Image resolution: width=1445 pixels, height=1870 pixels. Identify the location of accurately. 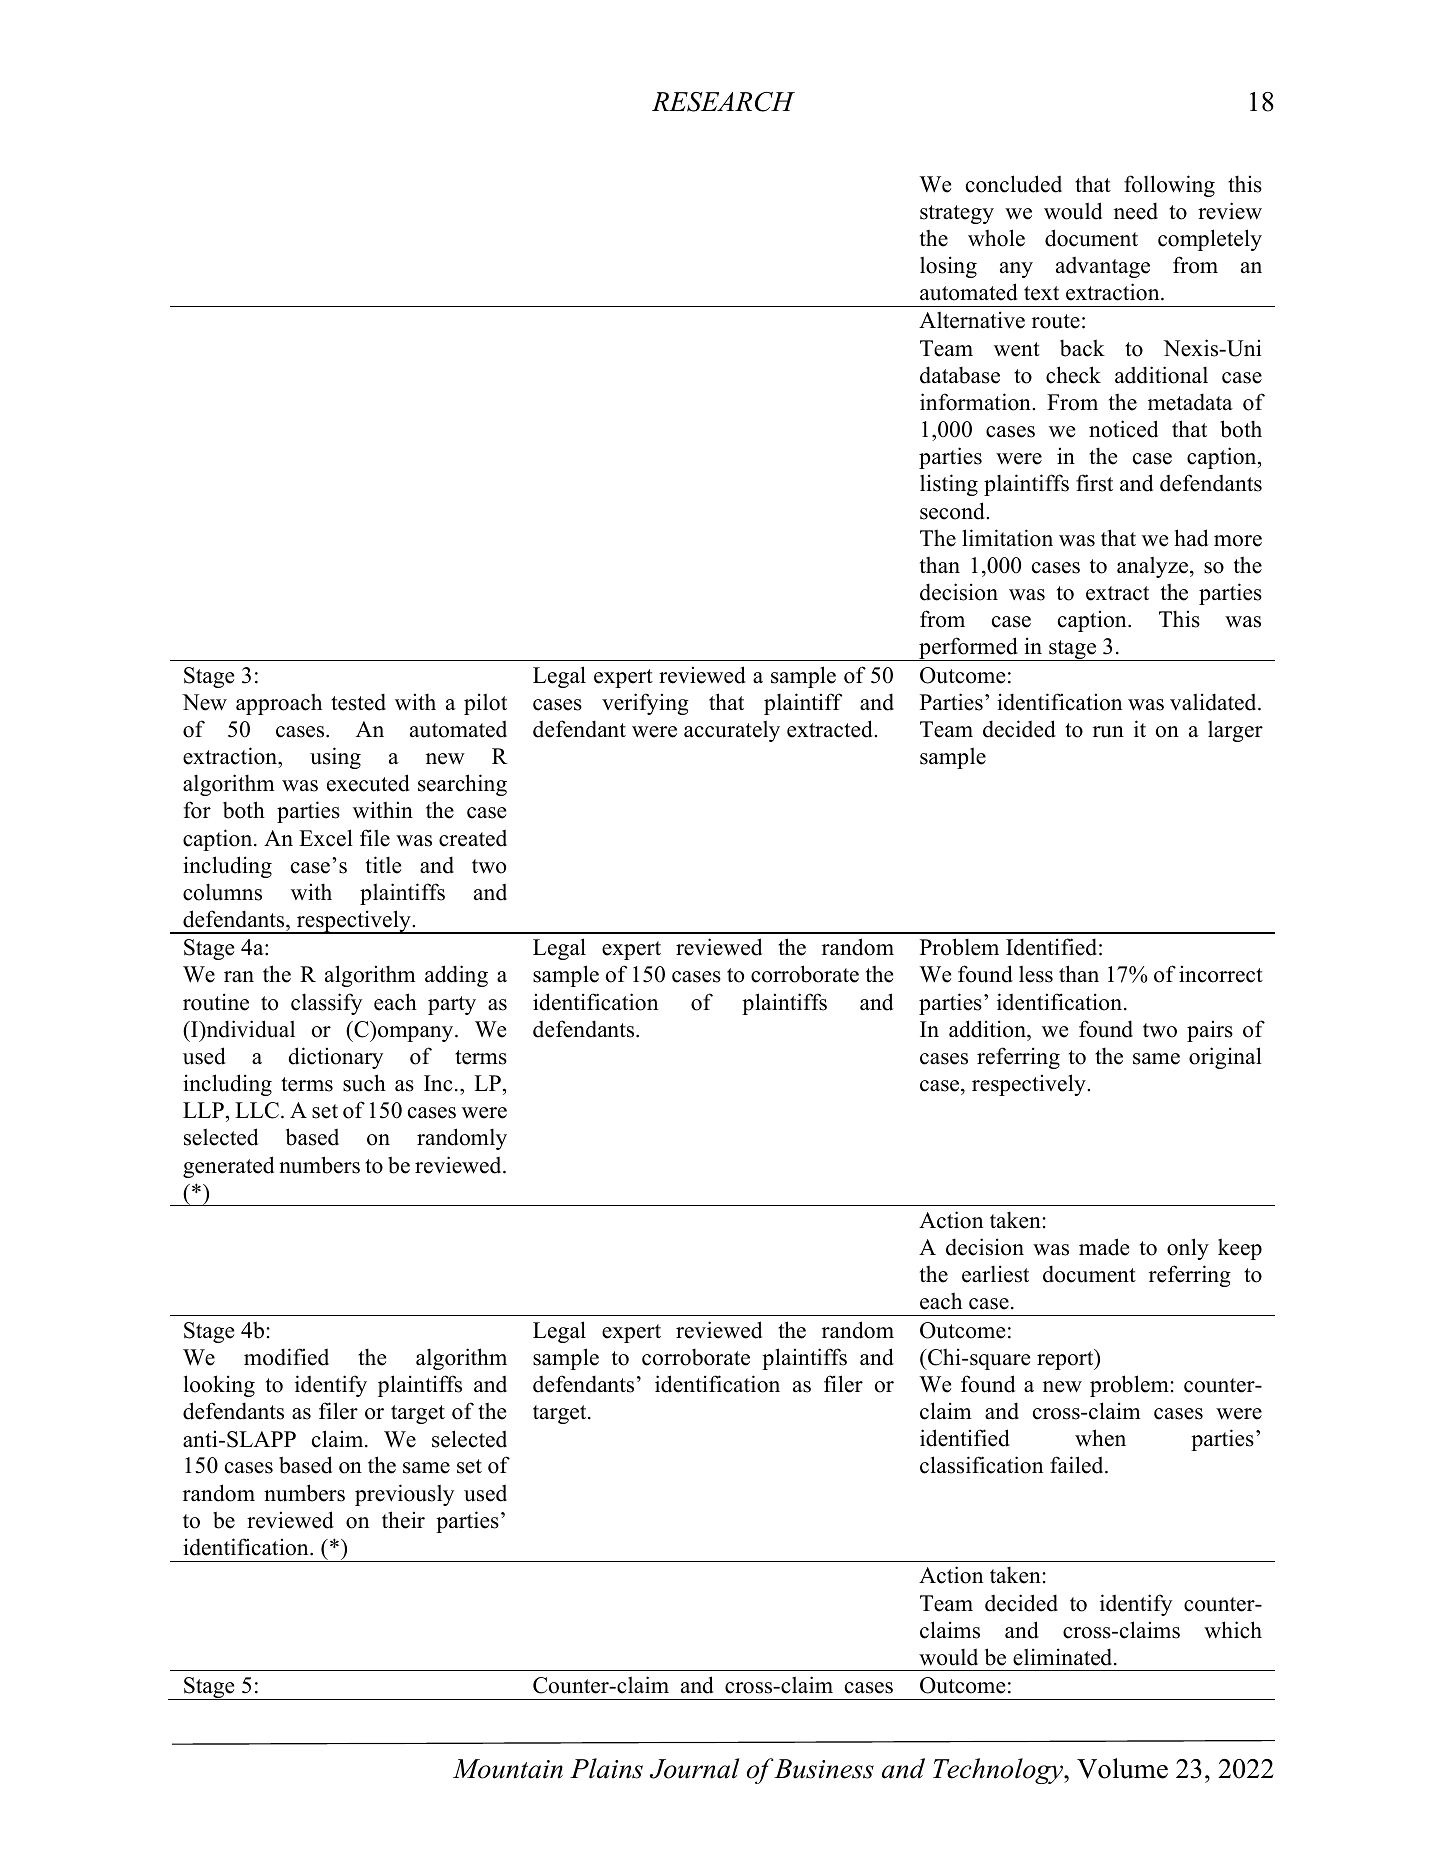
(732, 731).
